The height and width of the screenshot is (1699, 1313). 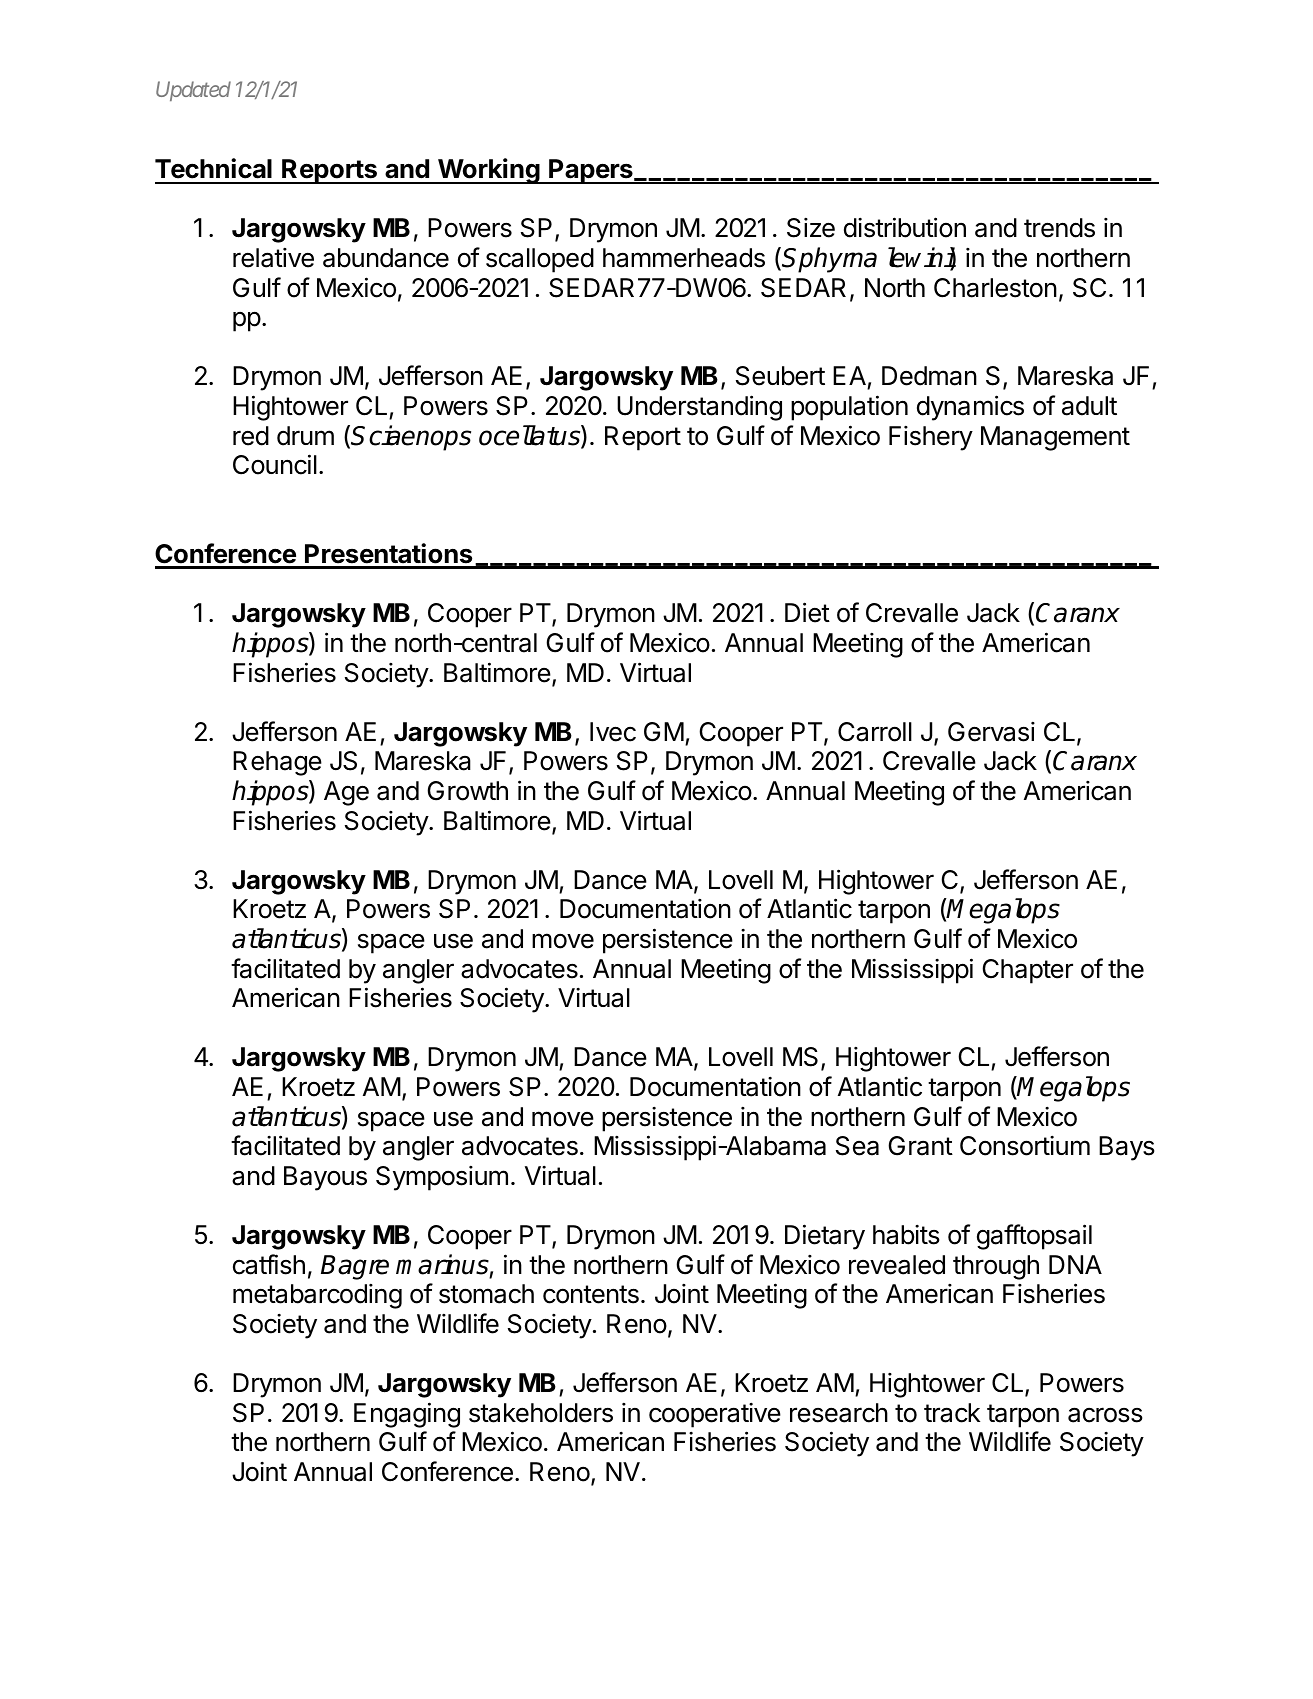 What do you see at coordinates (1059, 228) in the screenshot?
I see `trends` at bounding box center [1059, 228].
